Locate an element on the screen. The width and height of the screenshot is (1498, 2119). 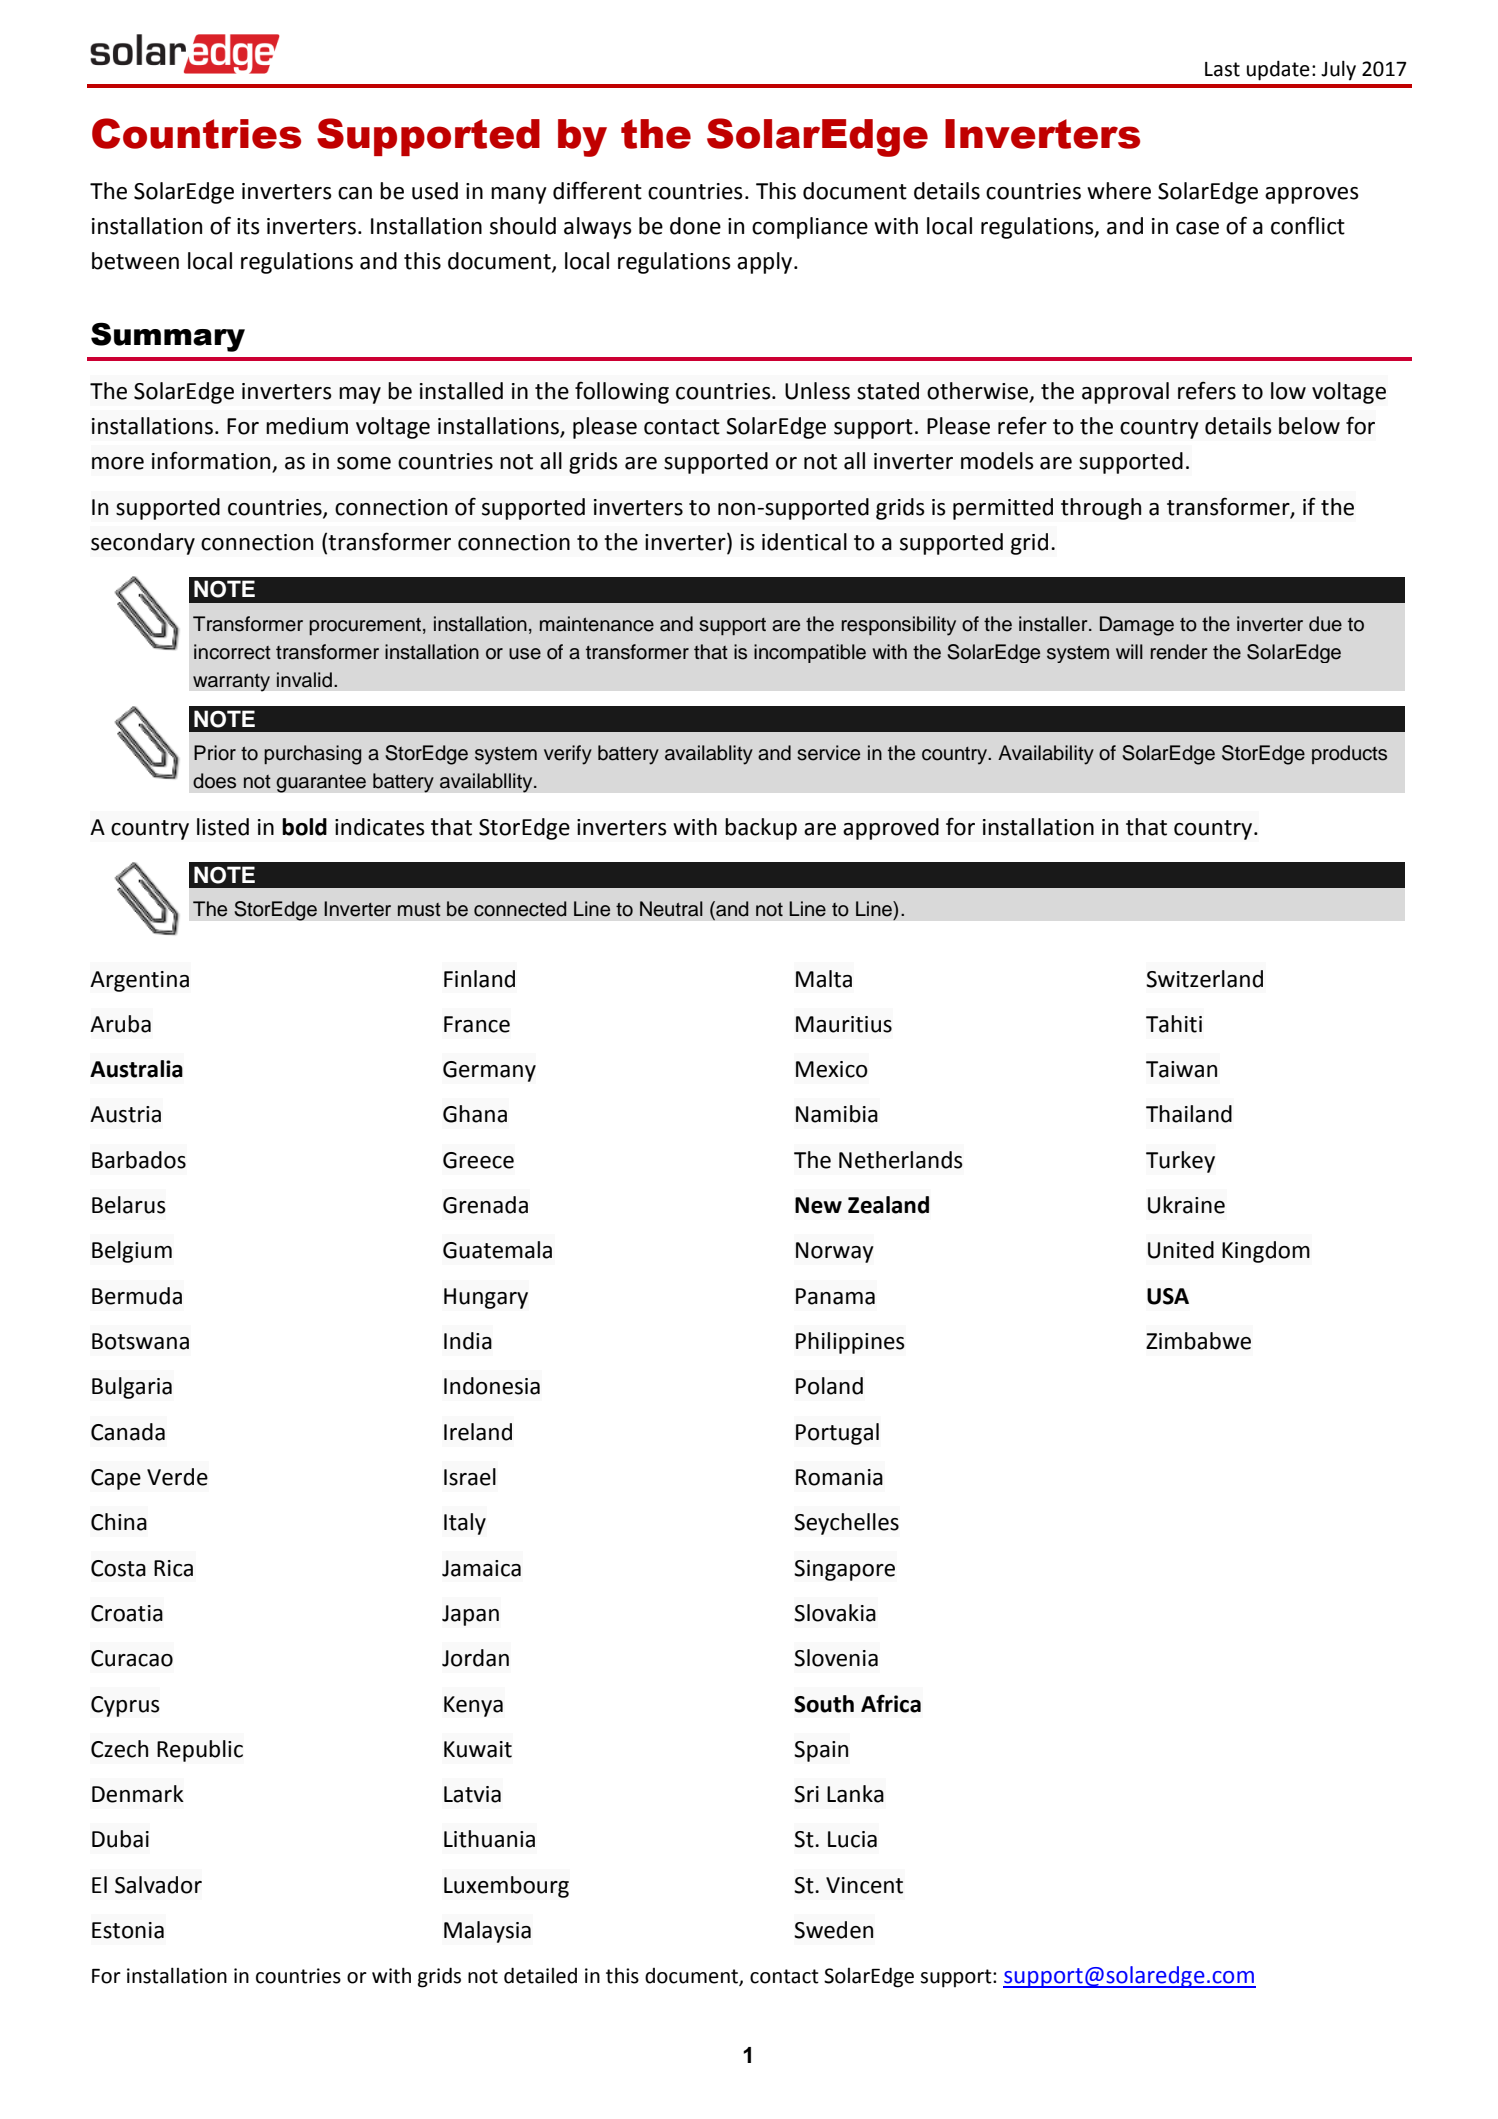
compliance is located at coordinates (810, 228).
